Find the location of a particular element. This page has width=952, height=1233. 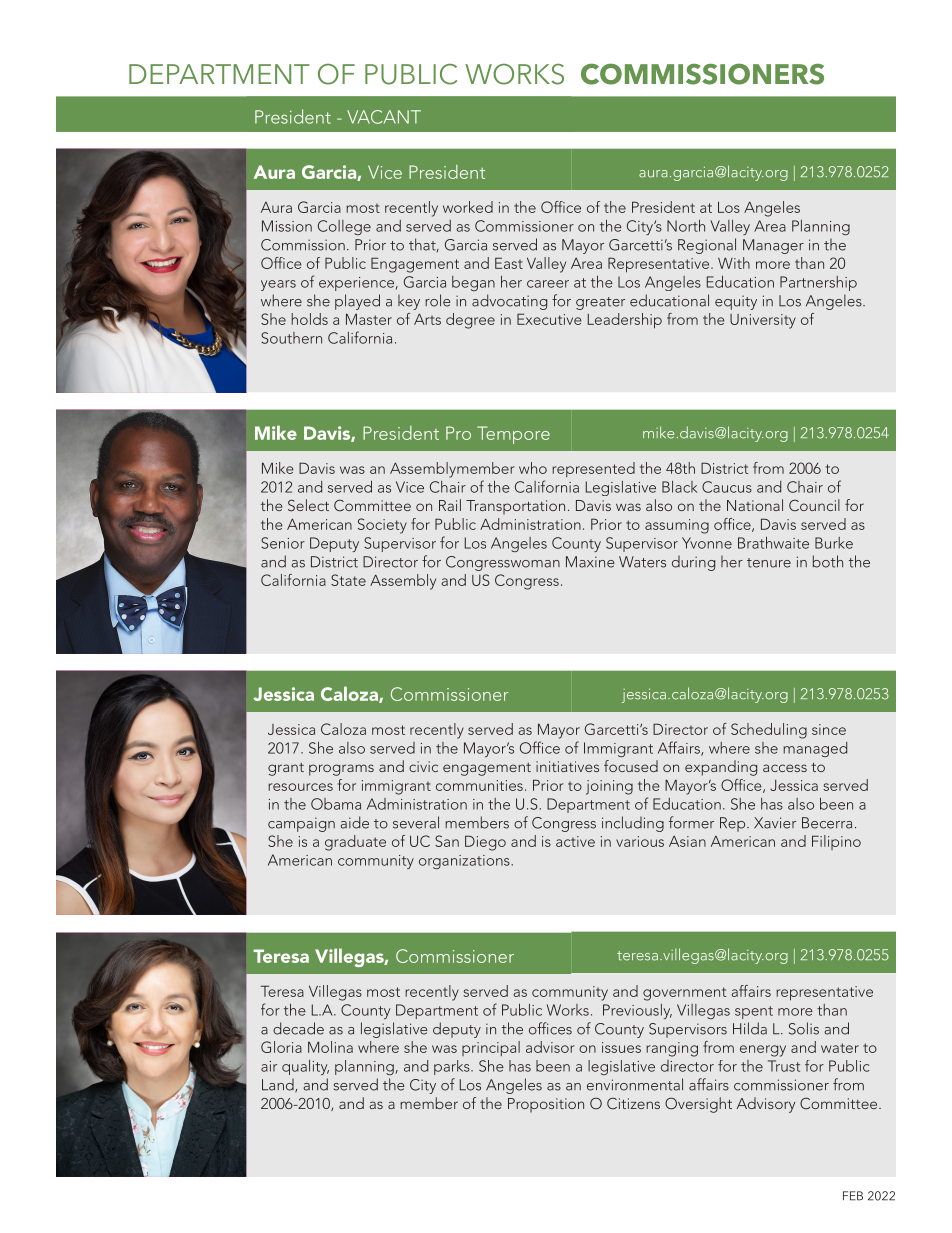

Maxine is located at coordinates (590, 562).
